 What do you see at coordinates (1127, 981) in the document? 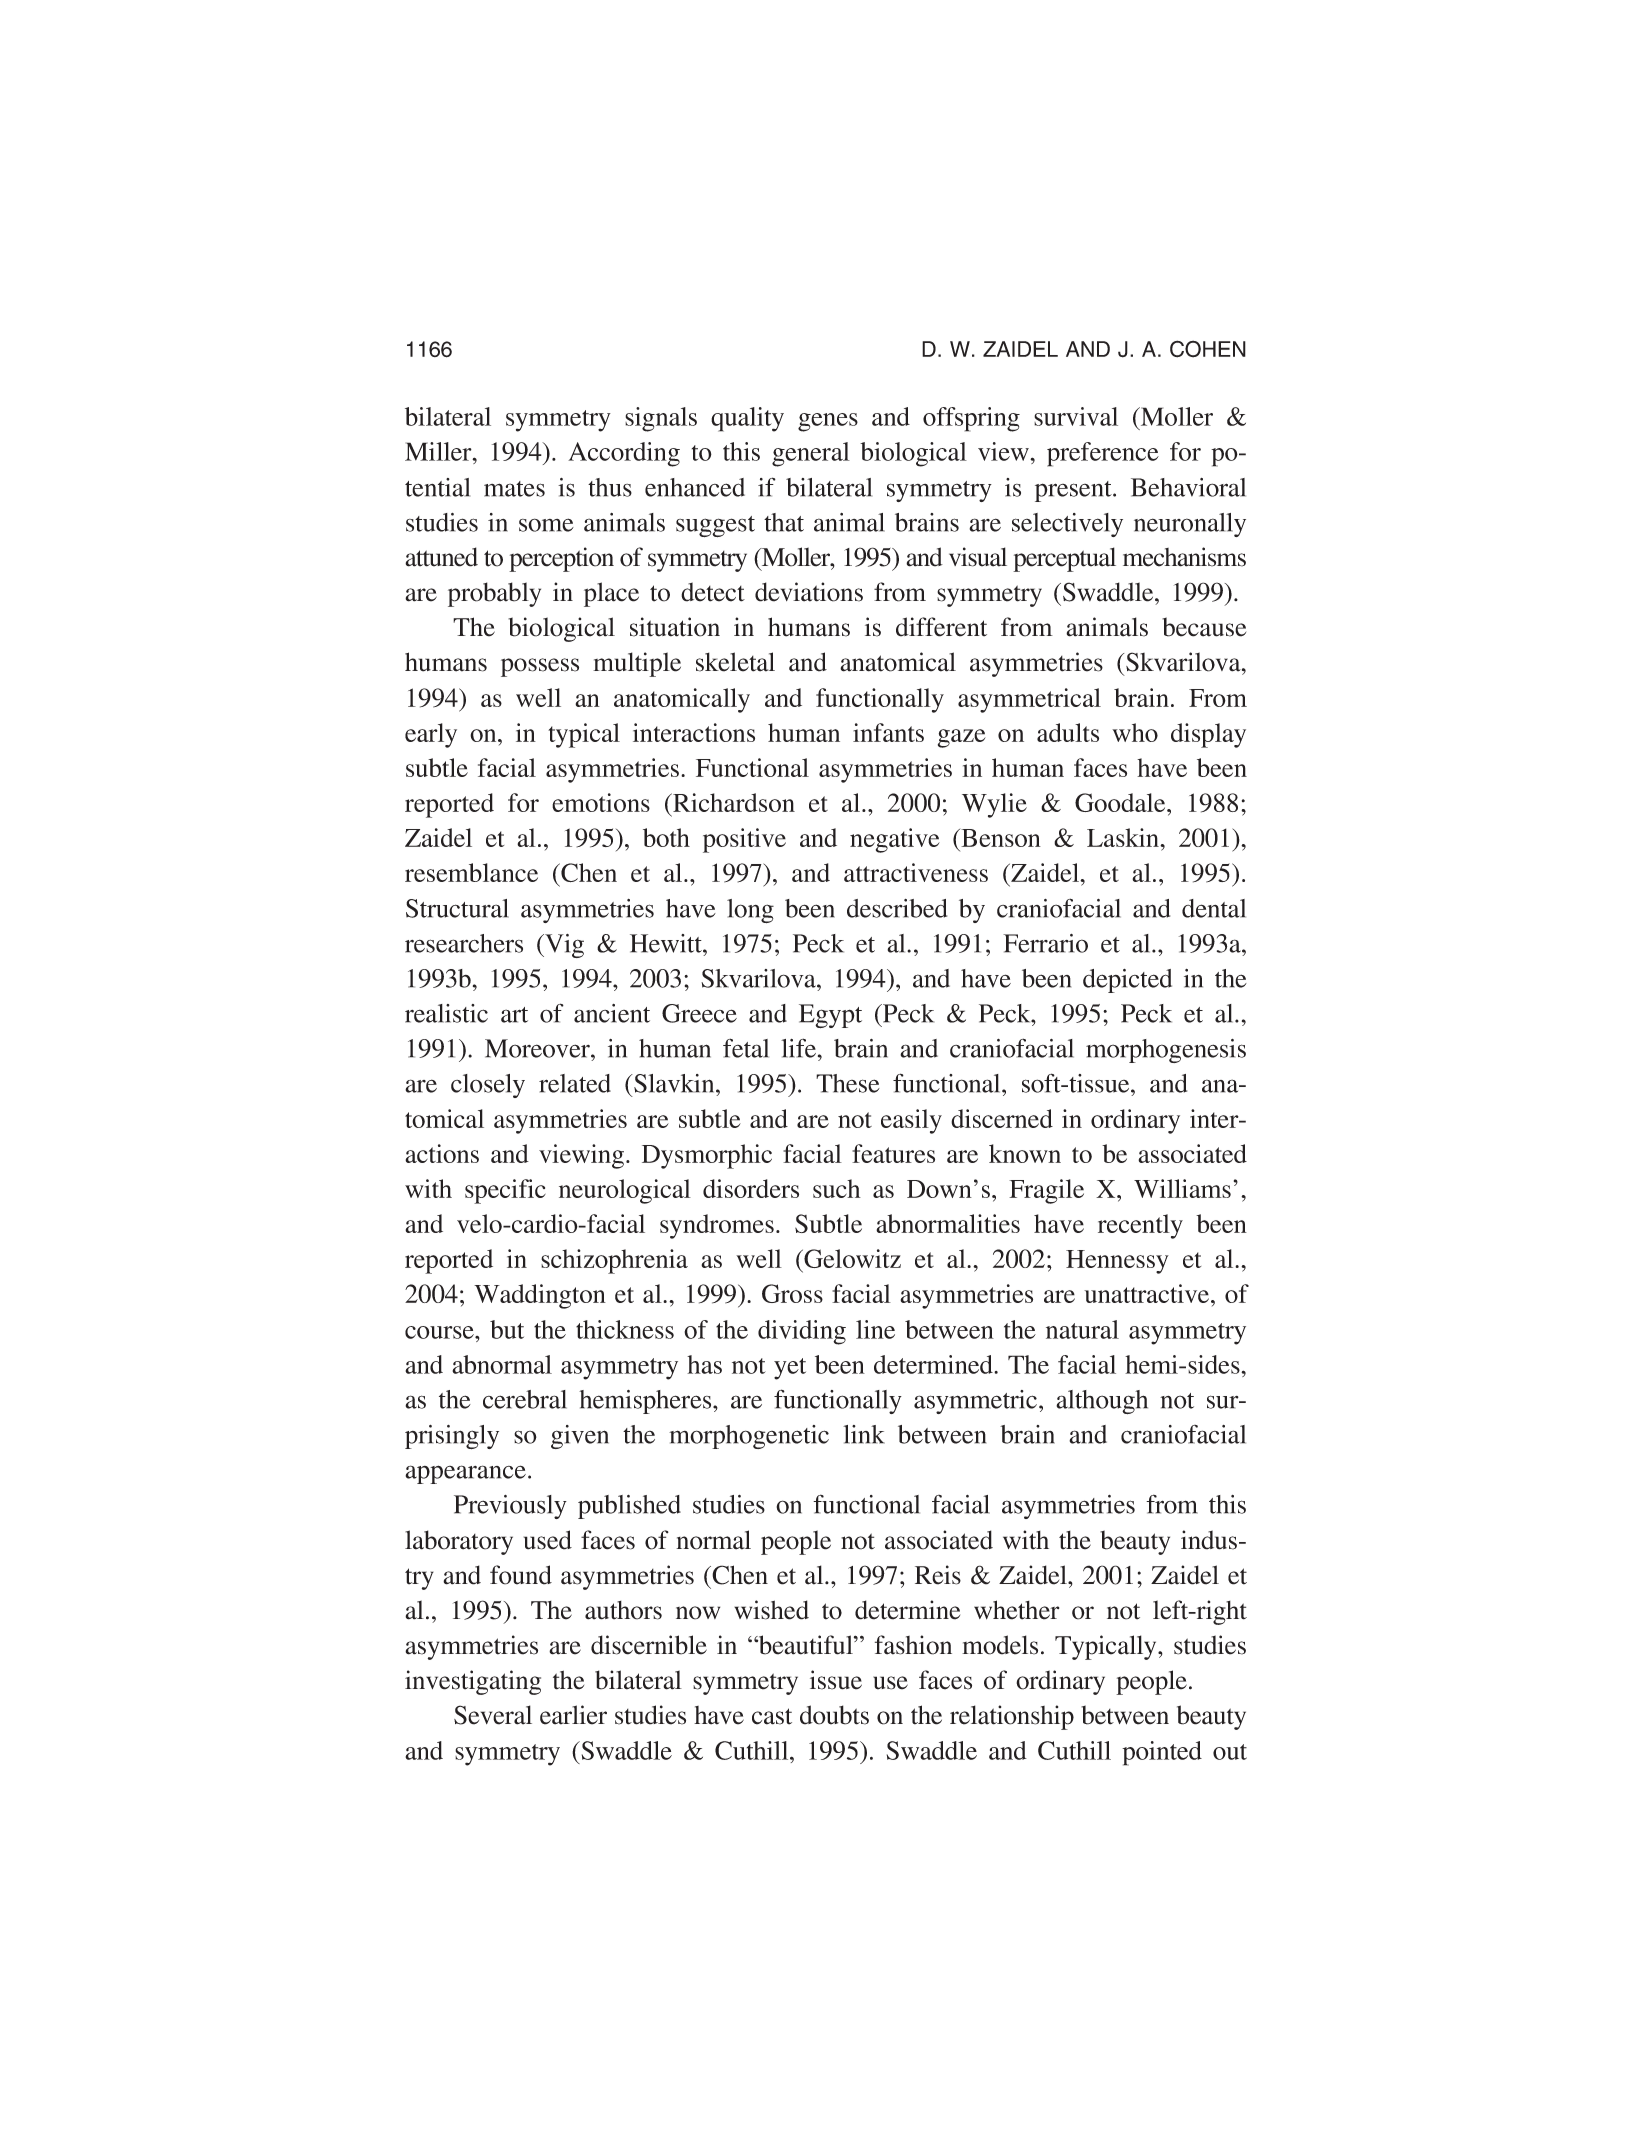
I see `depicted` at bounding box center [1127, 981].
